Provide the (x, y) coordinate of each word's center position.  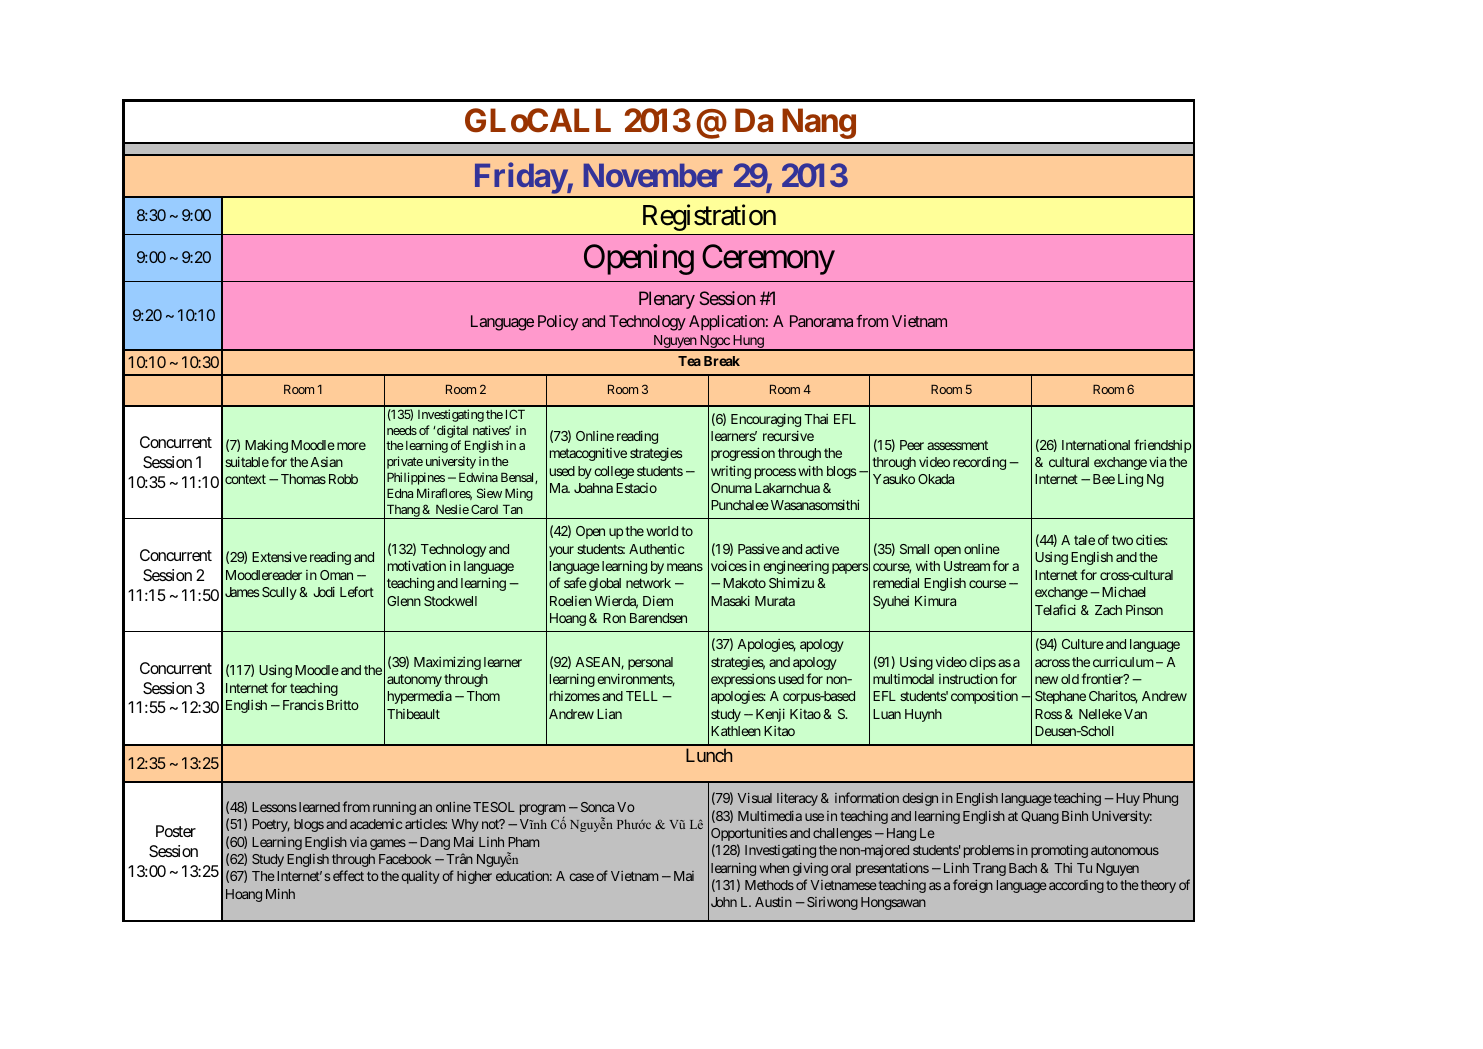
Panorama (821, 321)
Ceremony (768, 259)
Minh (280, 894)
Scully (279, 593)
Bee (1104, 479)
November (653, 175)
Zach (1108, 610)
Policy (558, 323)
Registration (709, 217)
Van (1135, 714)
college (614, 472)
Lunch (709, 755)
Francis (303, 705)
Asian (327, 462)
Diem (658, 601)
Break (722, 361)
